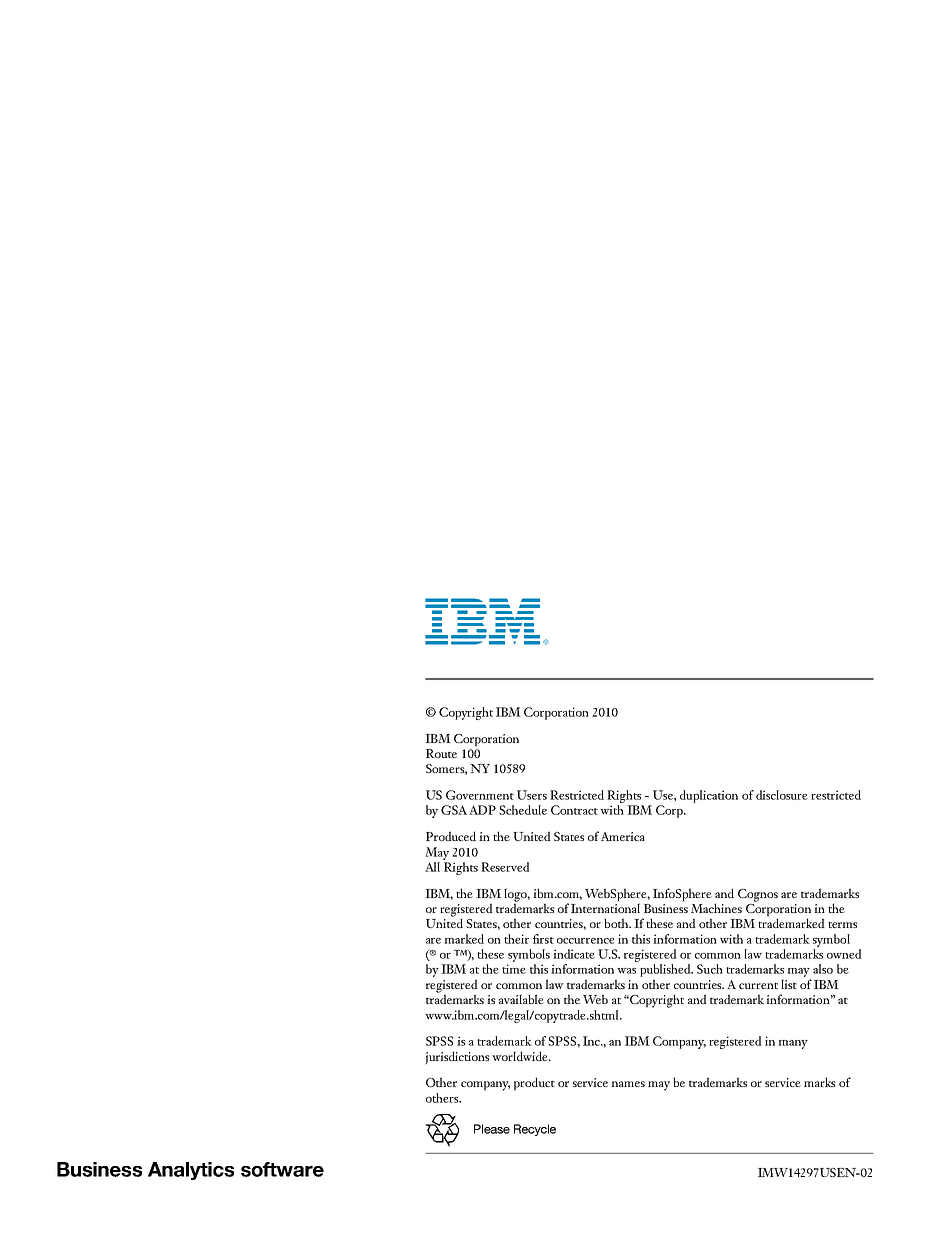 The width and height of the screenshot is (952, 1233). I want to click on Recycle, so click(535, 1130).
